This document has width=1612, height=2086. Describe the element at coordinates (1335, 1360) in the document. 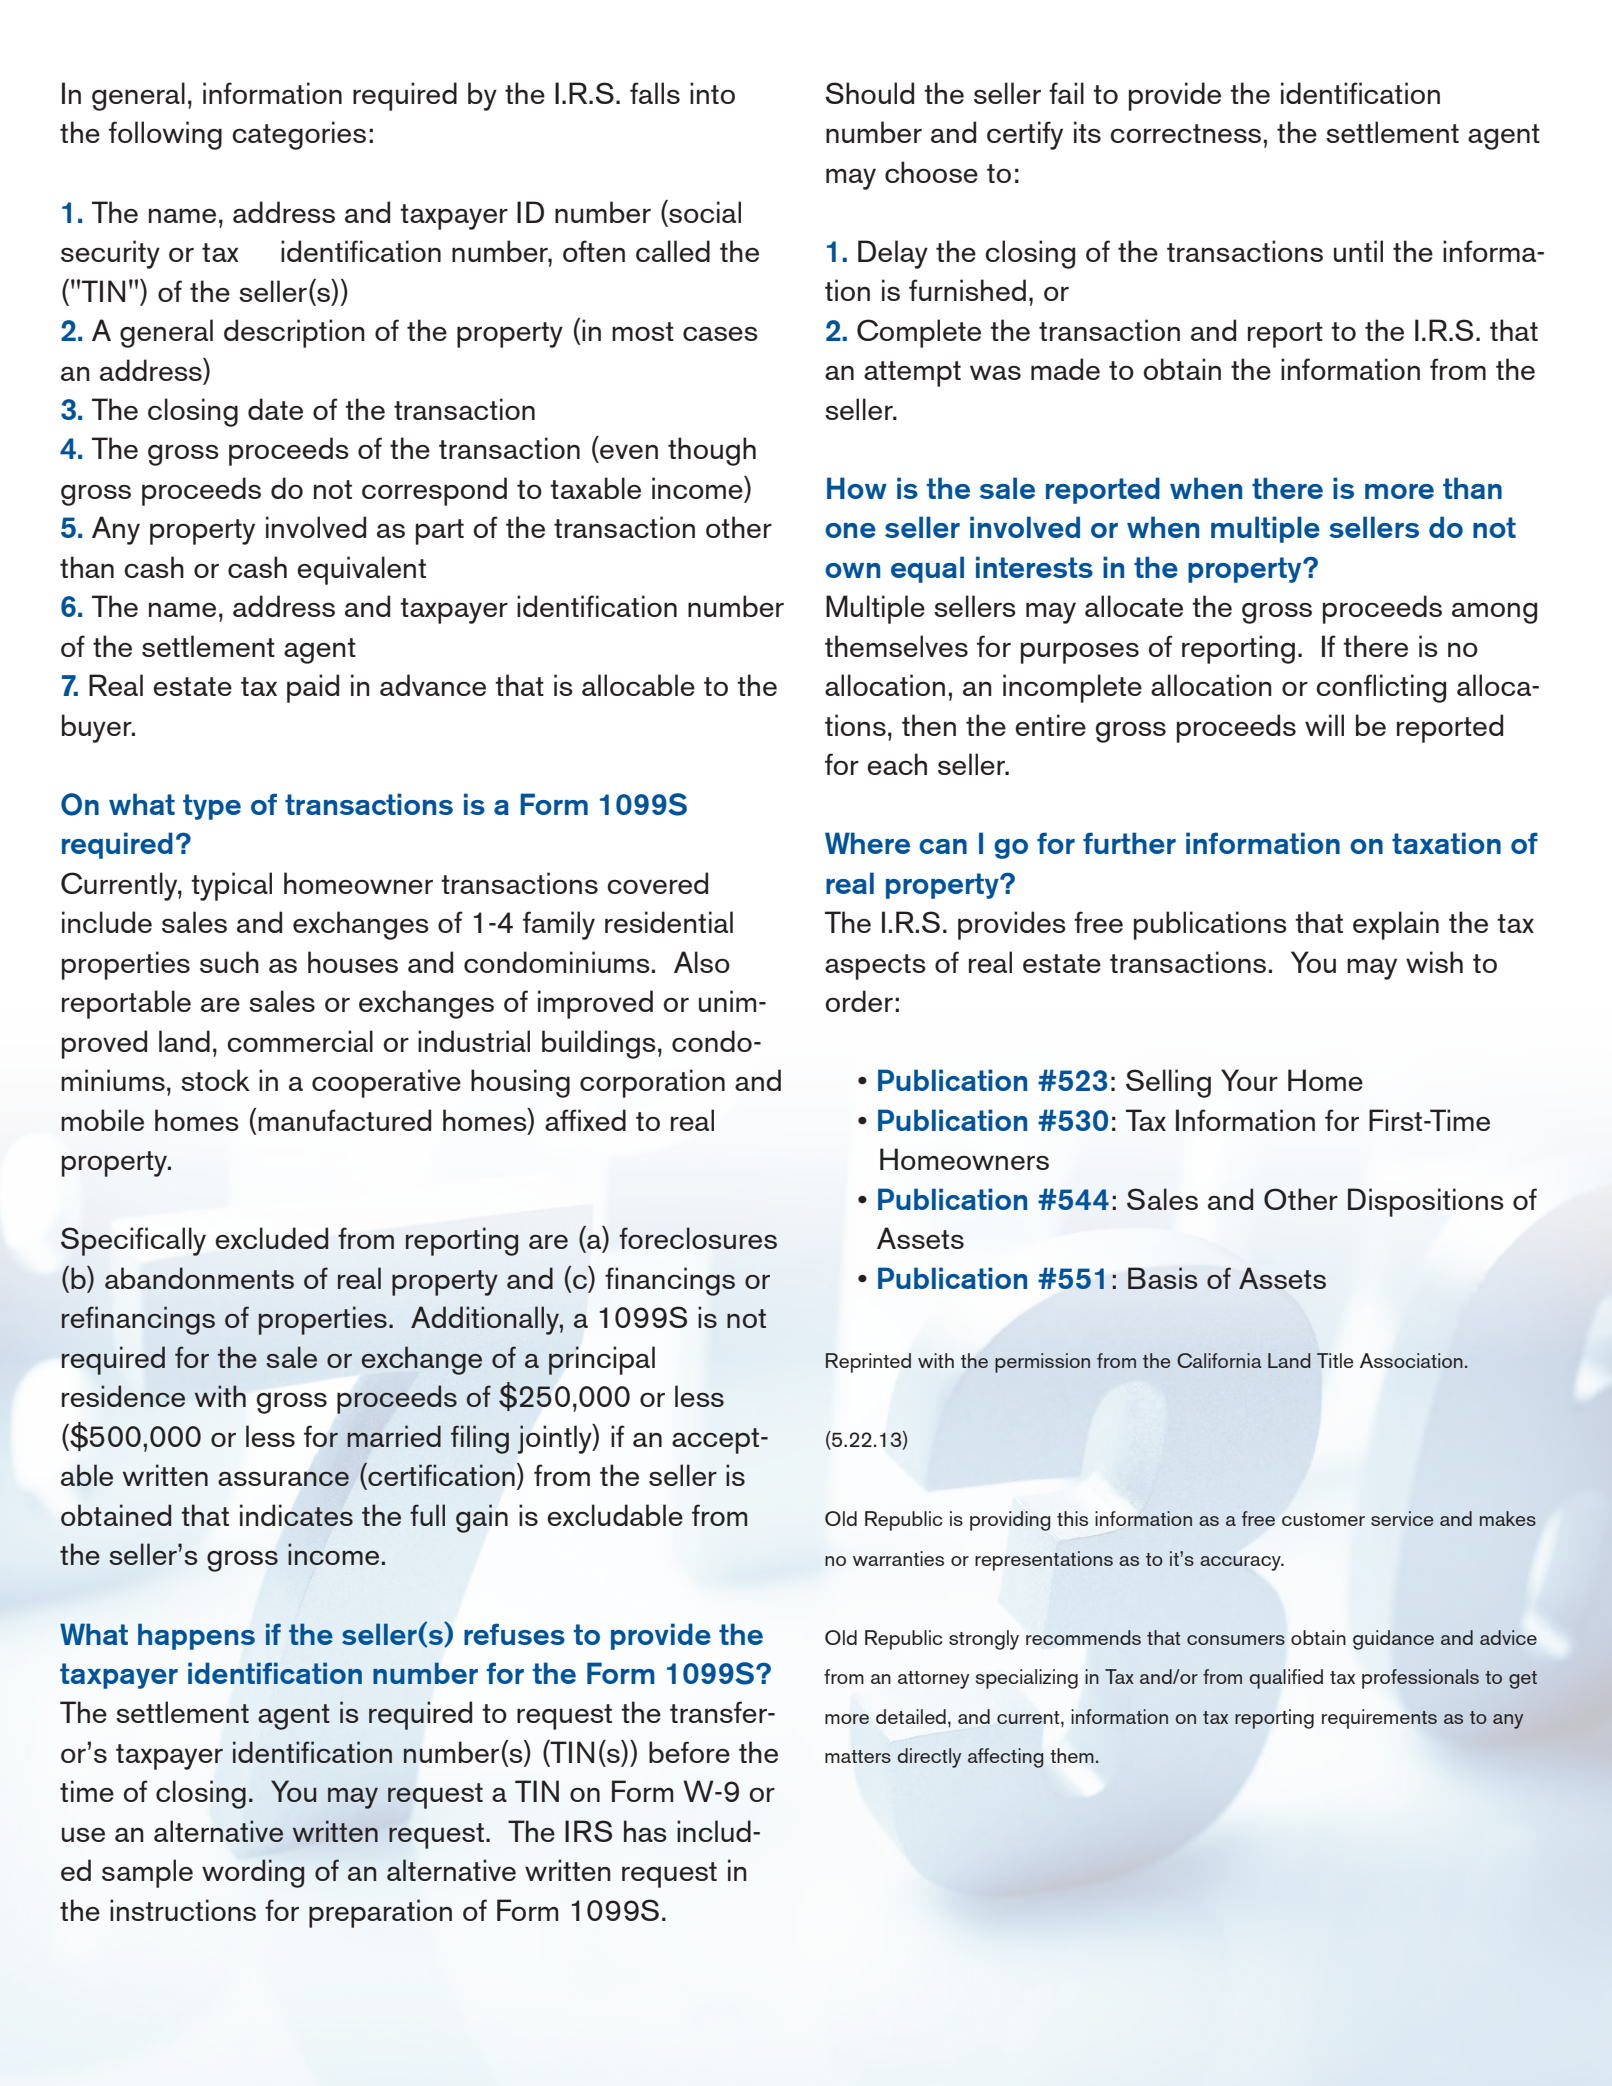

I see `Title` at that location.
